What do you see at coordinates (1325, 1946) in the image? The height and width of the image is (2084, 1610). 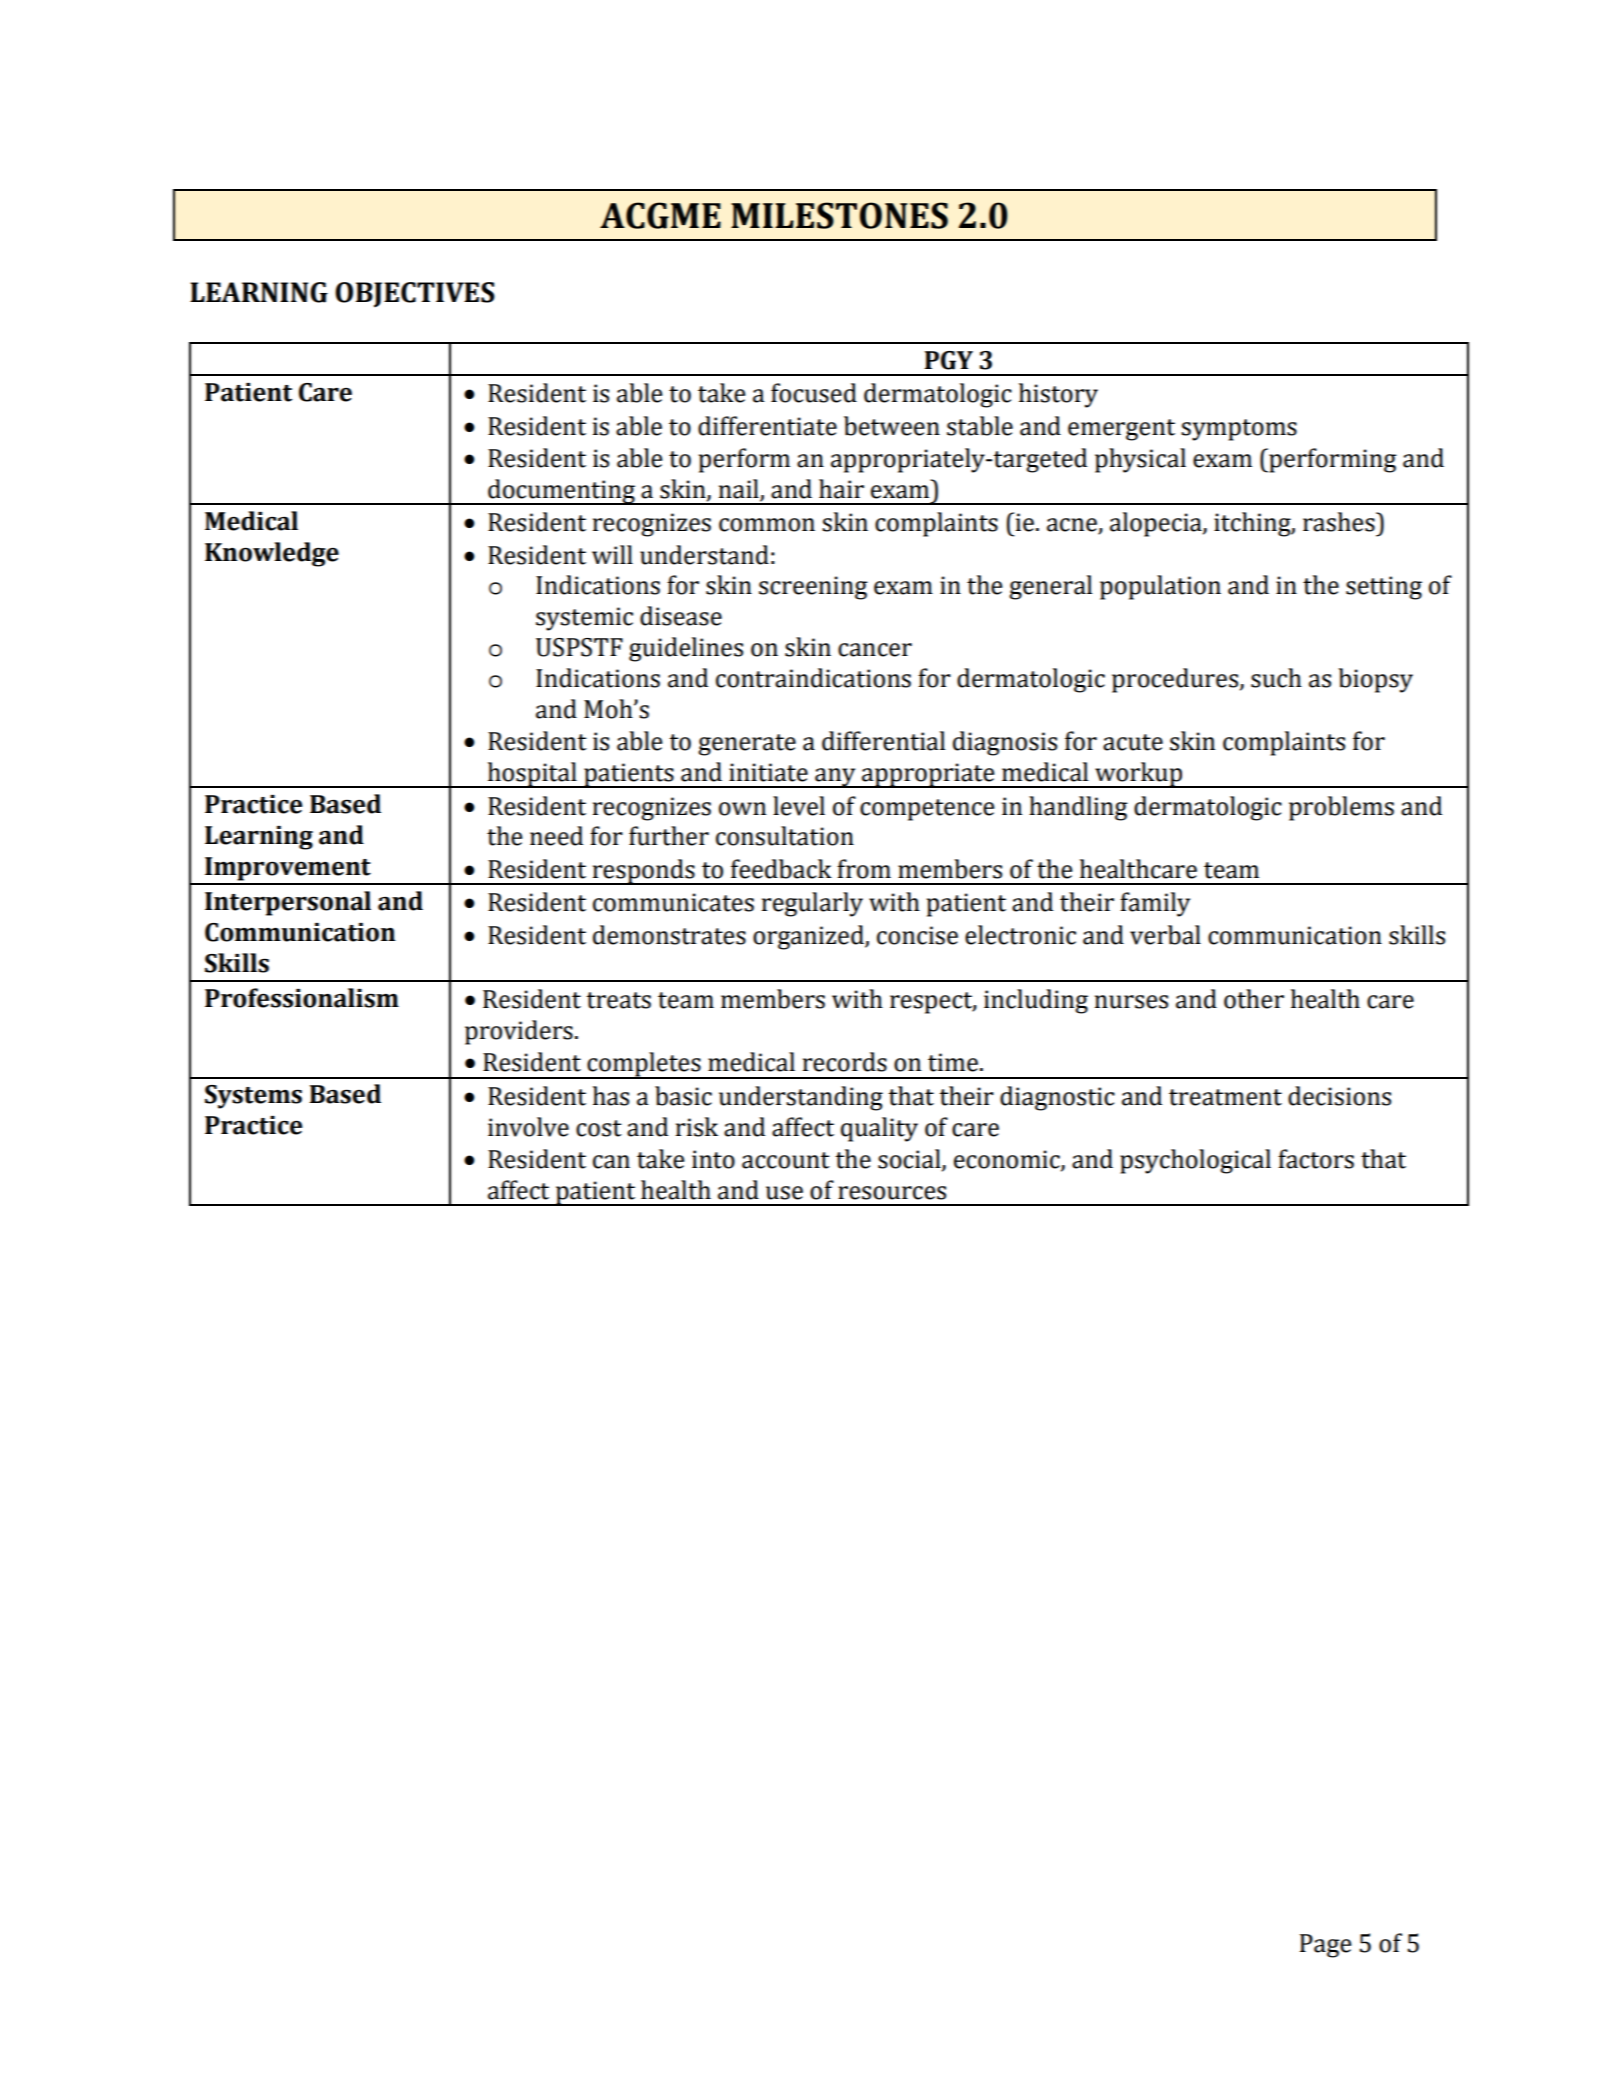 I see `Page` at bounding box center [1325, 1946].
